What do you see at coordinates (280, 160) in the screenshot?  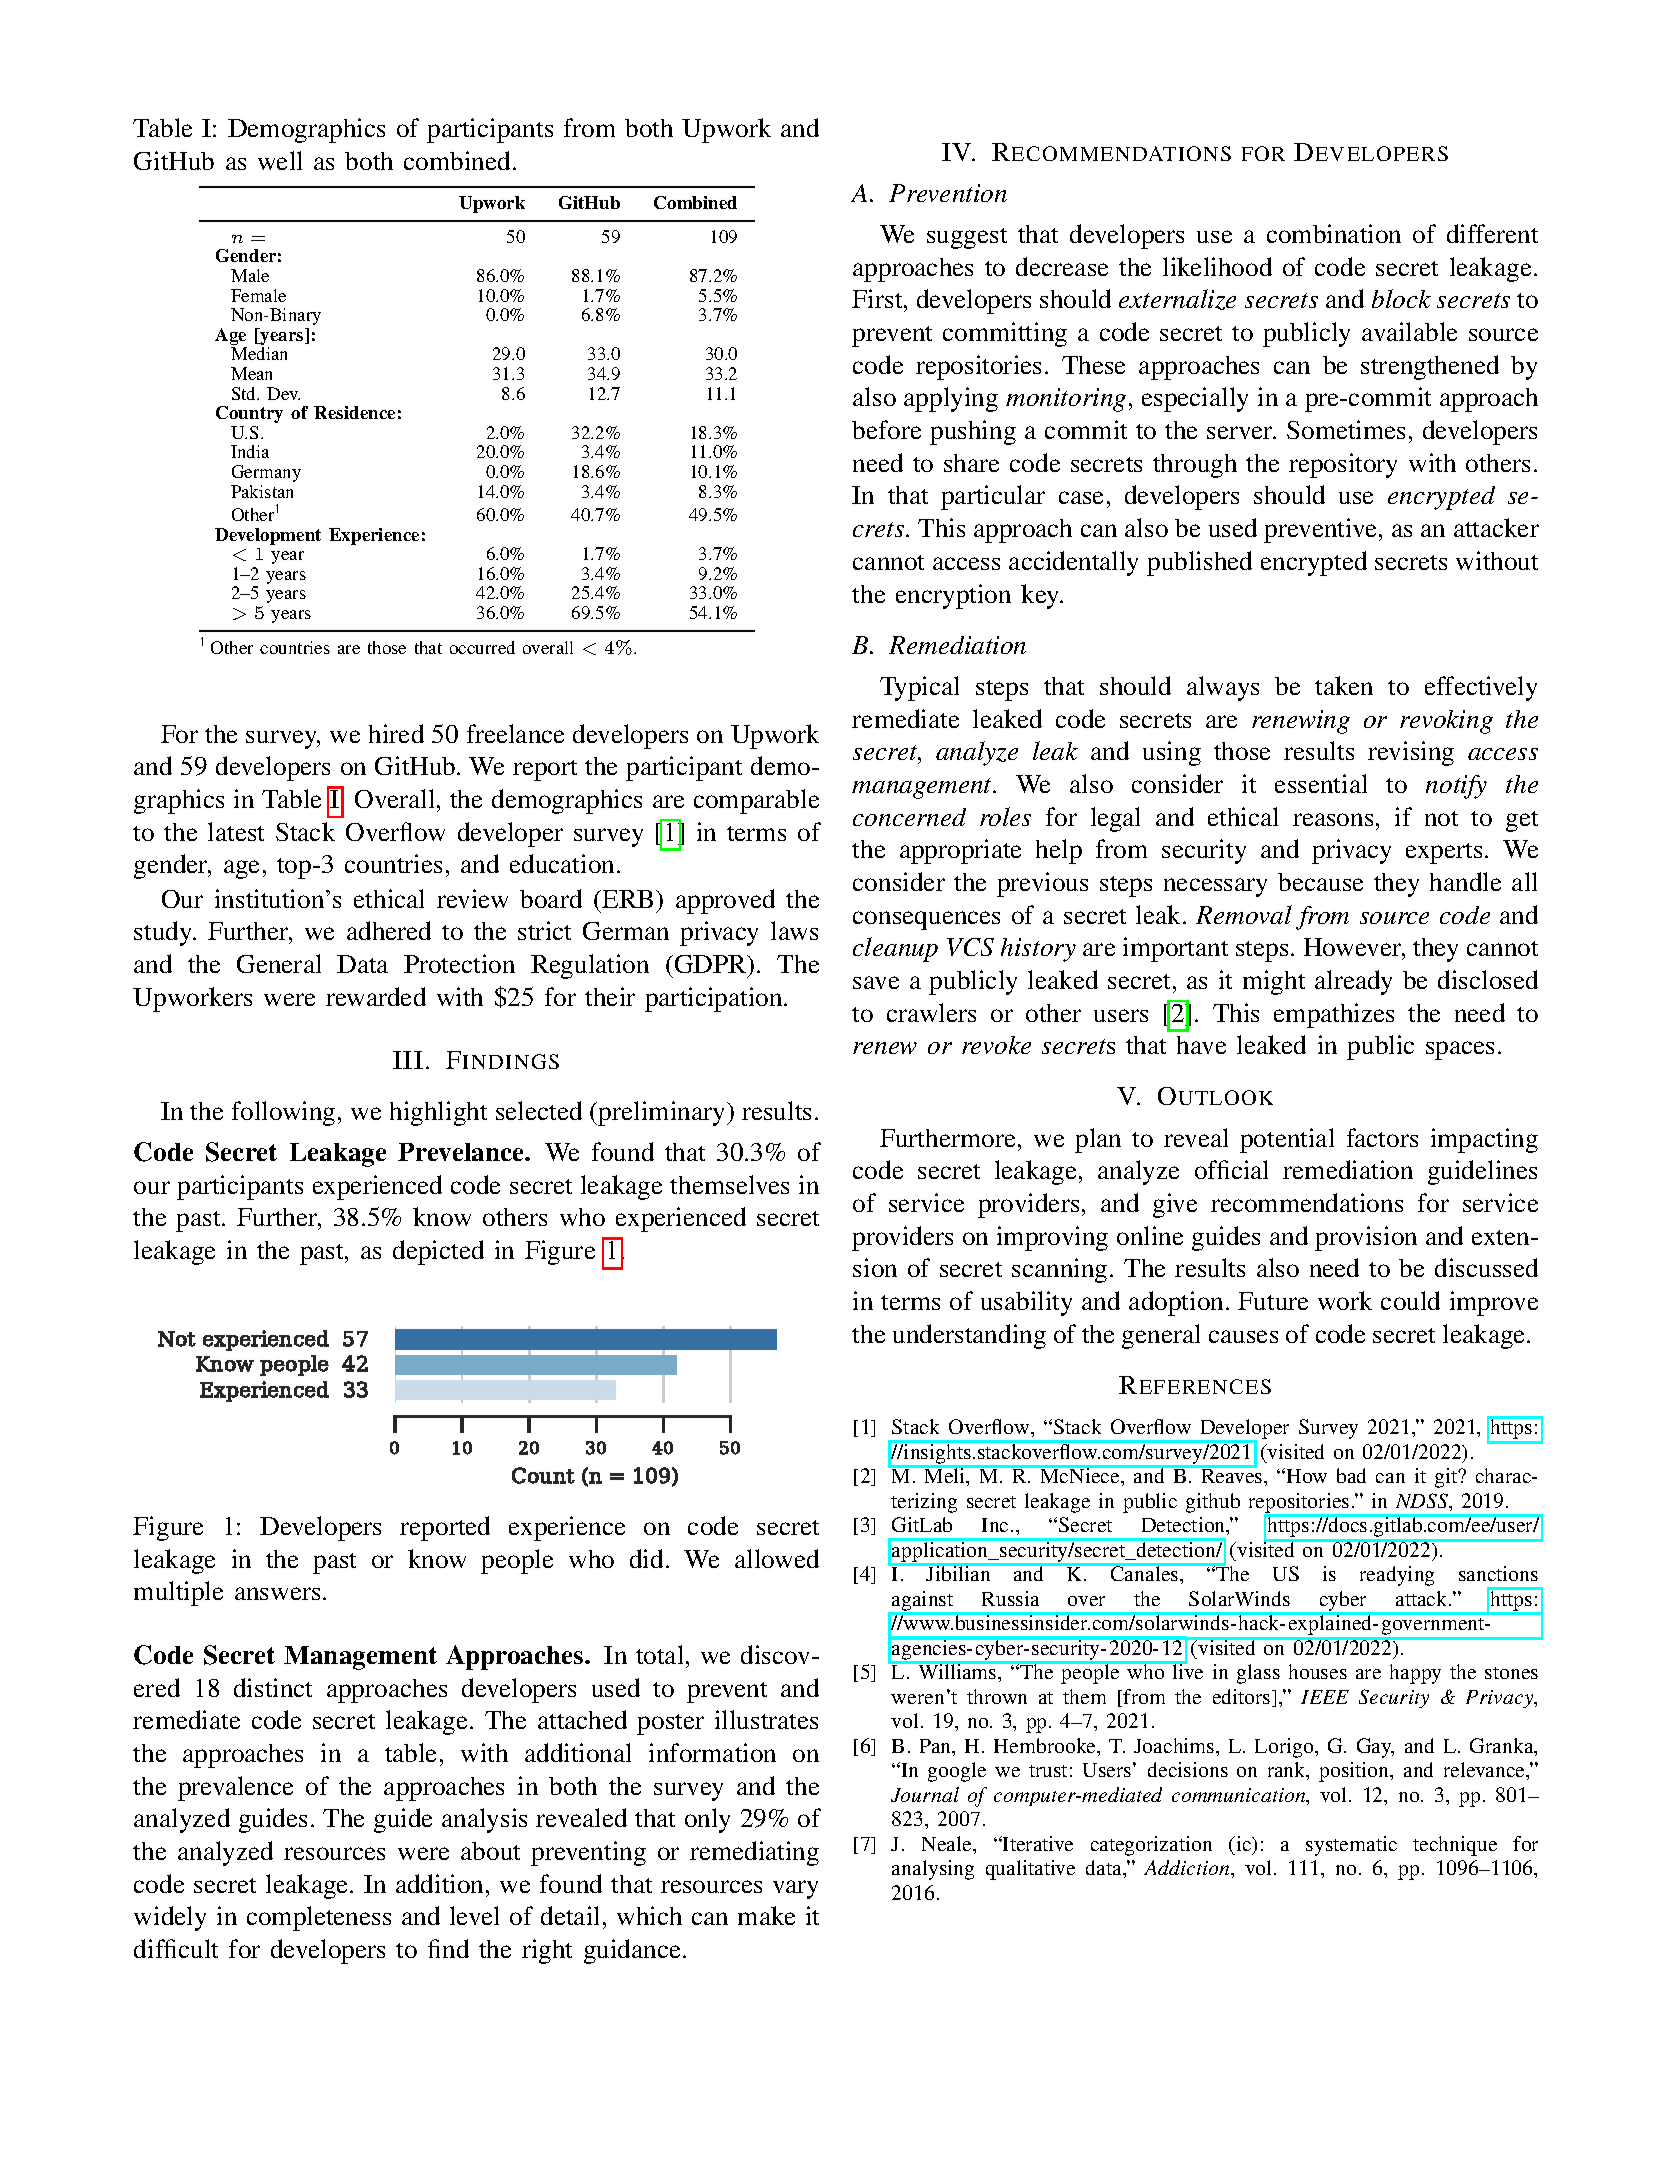 I see `well` at bounding box center [280, 160].
